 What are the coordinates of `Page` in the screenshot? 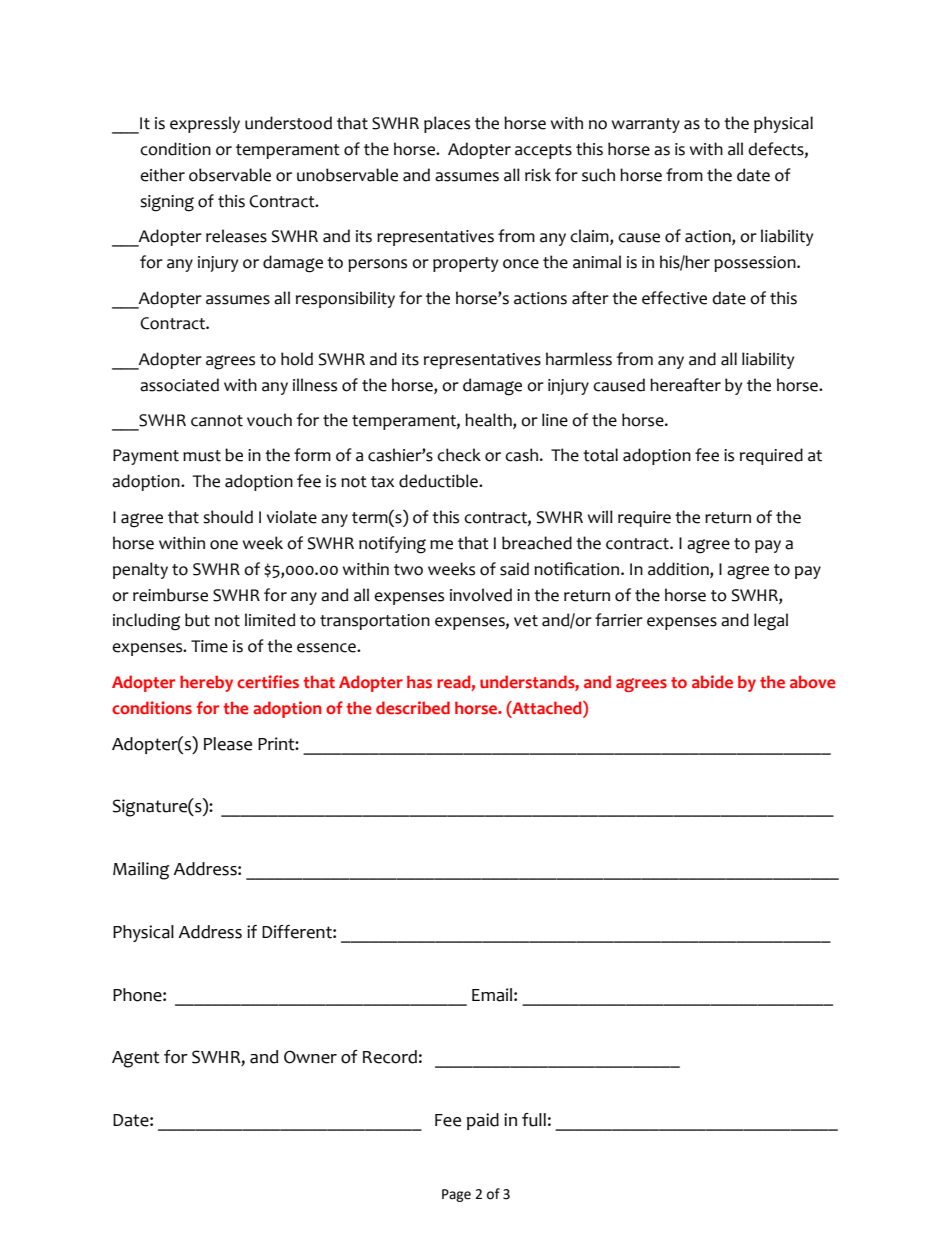 It's located at (456, 1195).
